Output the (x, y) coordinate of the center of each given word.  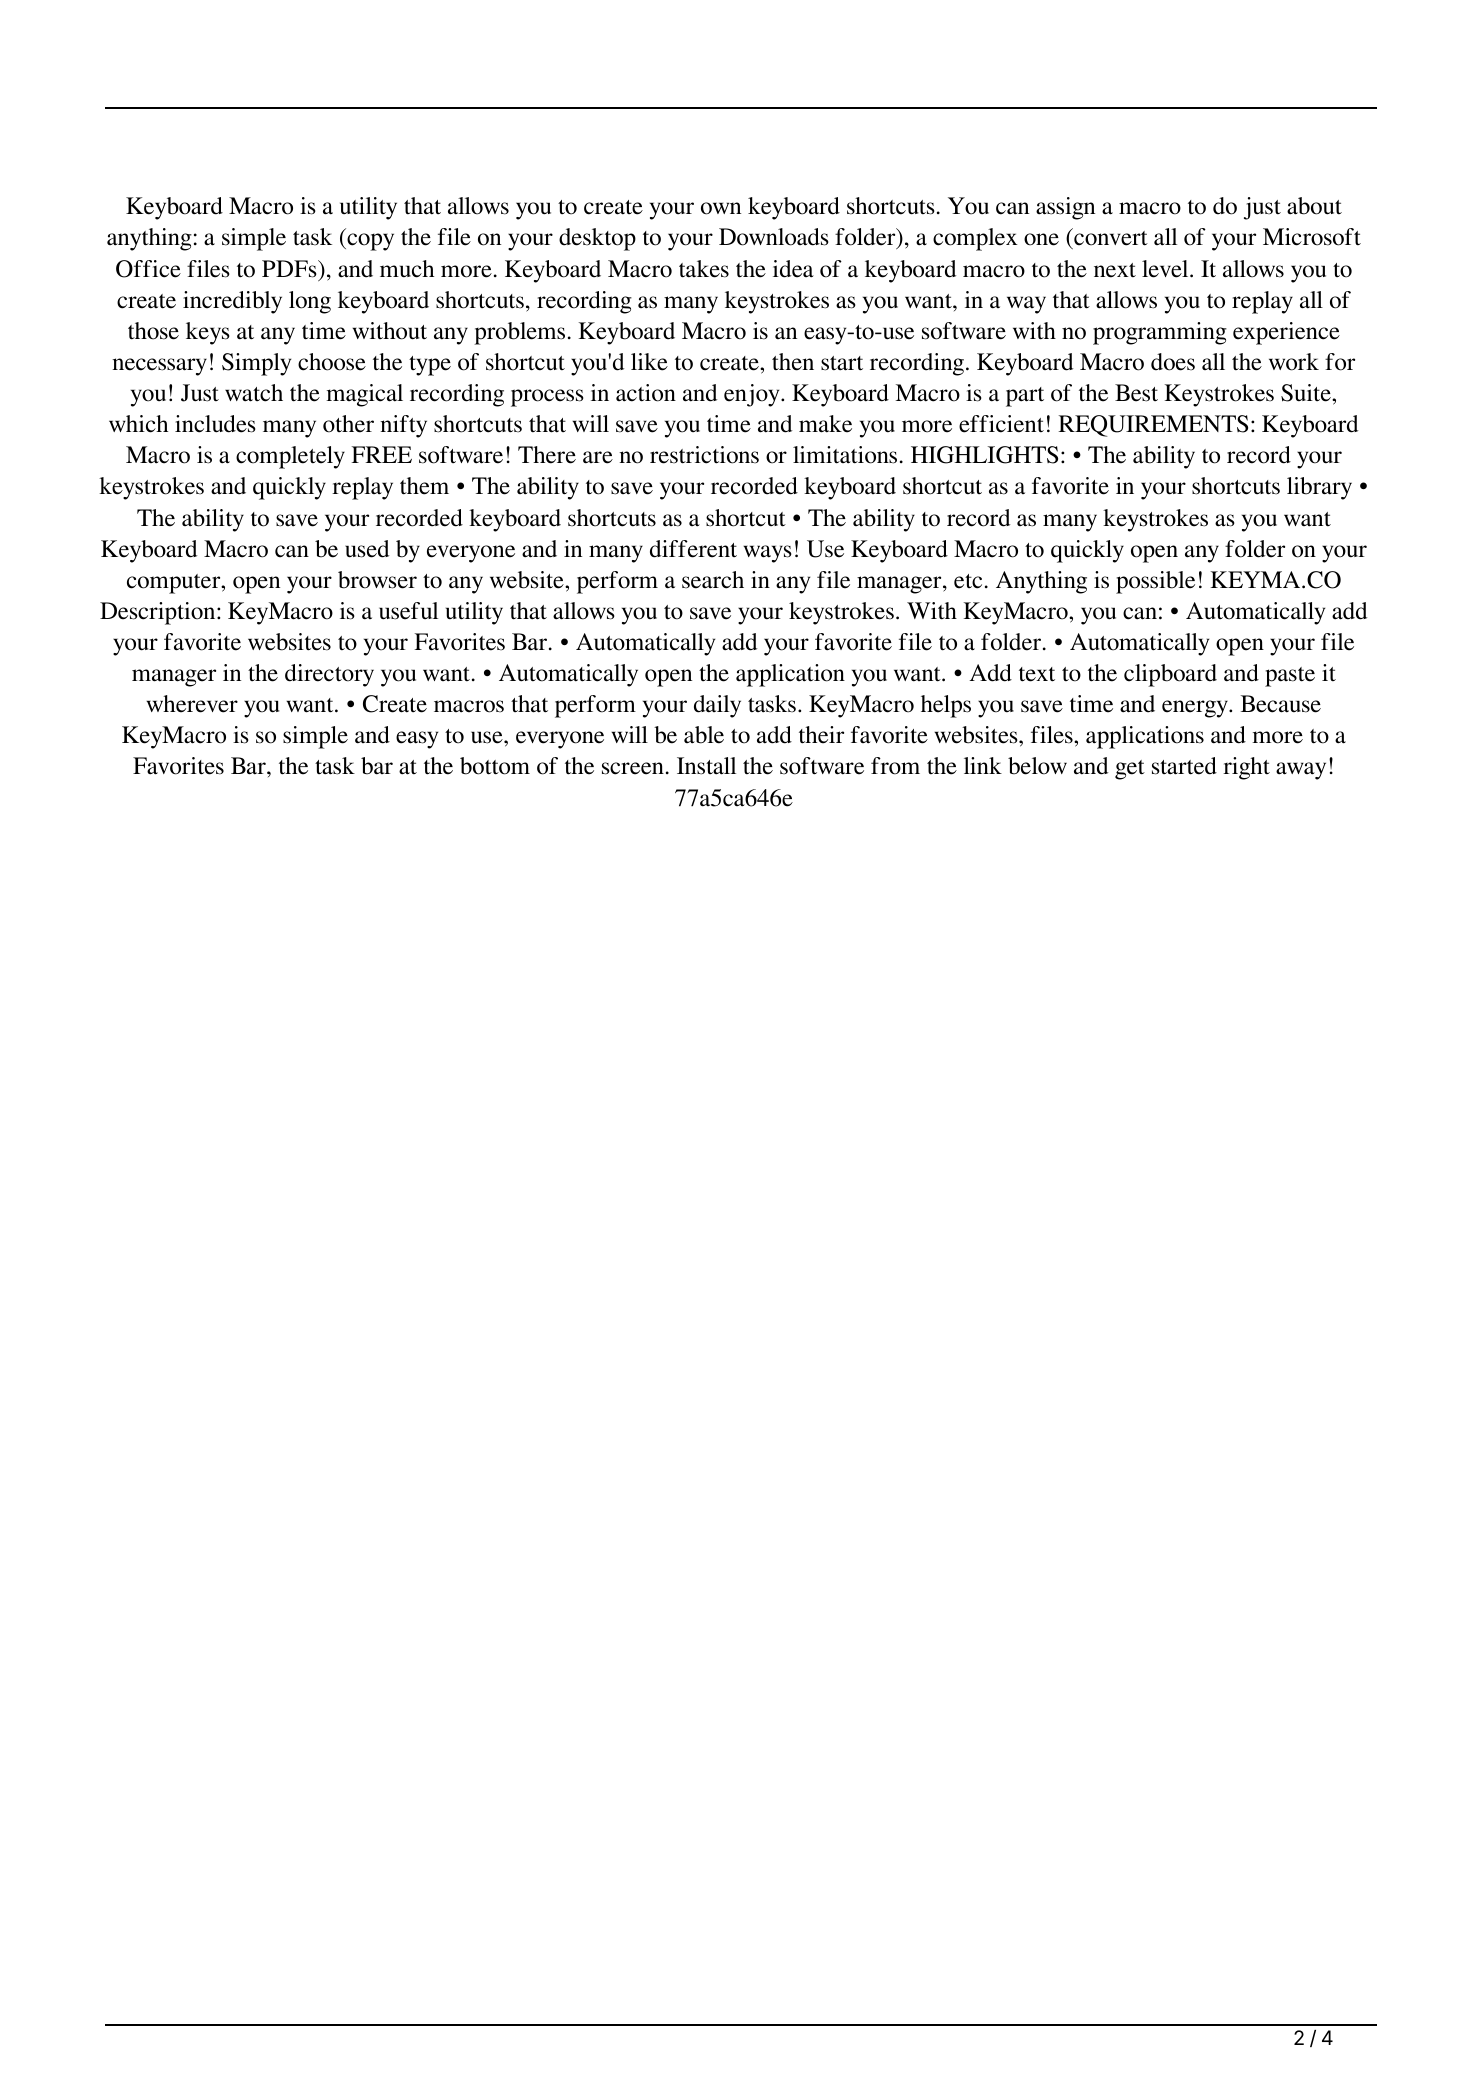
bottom (495, 766)
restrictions (704, 455)
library (1319, 488)
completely (290, 457)
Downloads (774, 237)
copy (369, 242)
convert (1110, 240)
